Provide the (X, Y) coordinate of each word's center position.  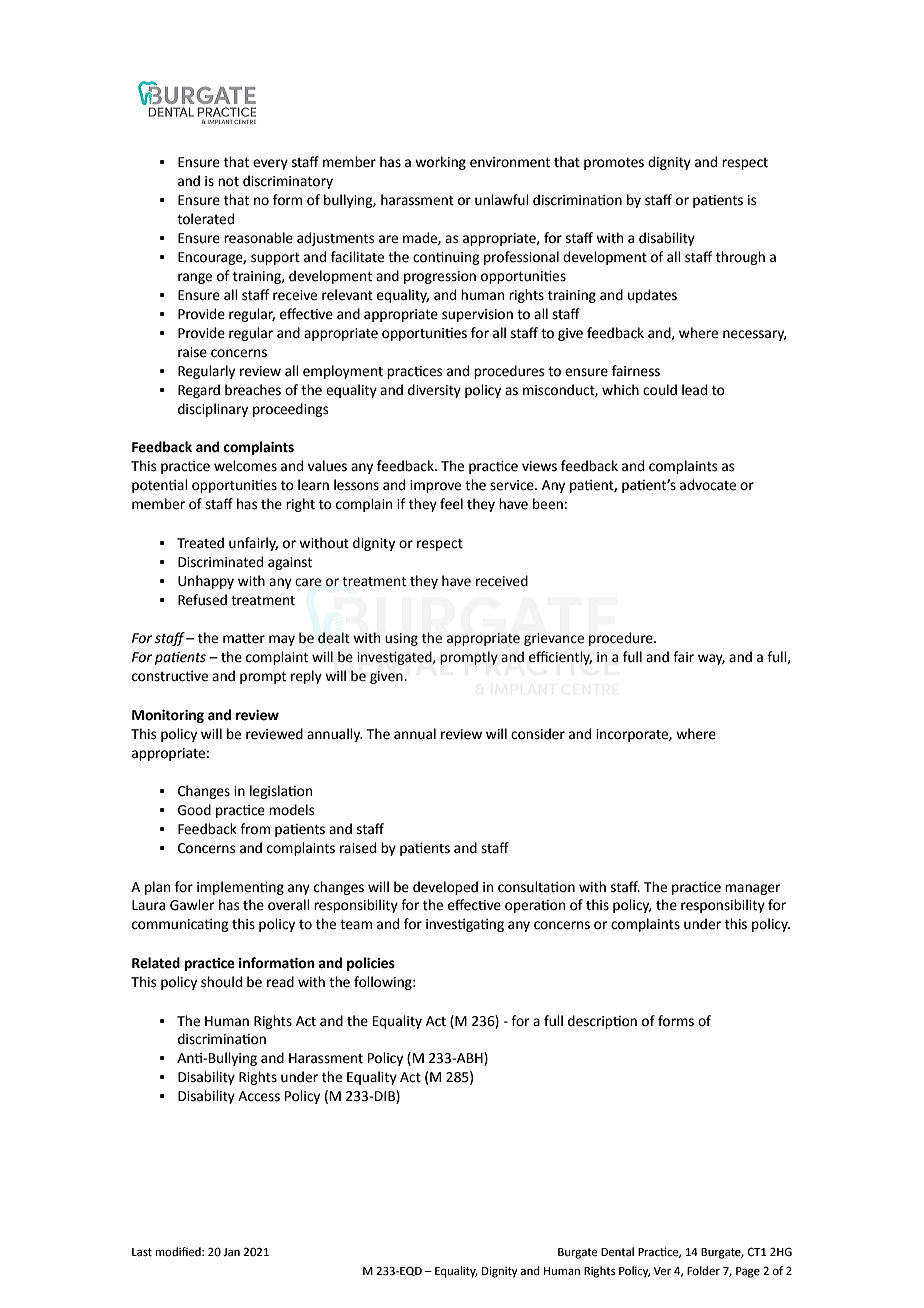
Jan (231, 1252)
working (440, 163)
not (228, 182)
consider (538, 734)
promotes (614, 164)
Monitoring (168, 716)
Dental (617, 1252)
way (711, 659)
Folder (703, 1271)
